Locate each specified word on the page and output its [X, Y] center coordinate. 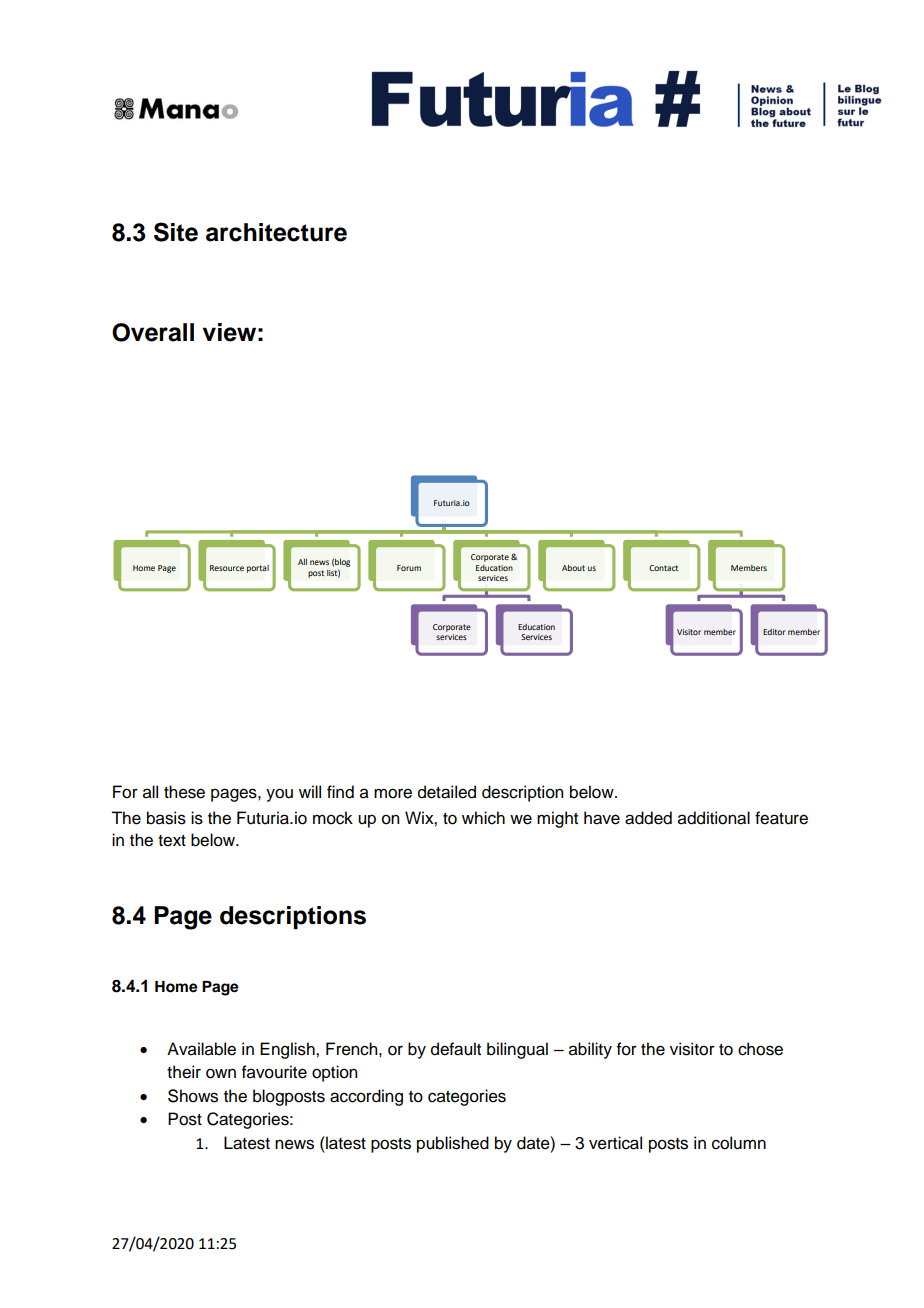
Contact [663, 568]
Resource [227, 568]
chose [760, 1049]
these [184, 792]
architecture [276, 232]
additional [714, 818]
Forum [409, 568]
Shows [193, 1096]
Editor [774, 632]
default [456, 1049]
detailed [447, 792]
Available [201, 1049]
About [573, 568]
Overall [153, 332]
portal [258, 569]
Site [176, 232]
